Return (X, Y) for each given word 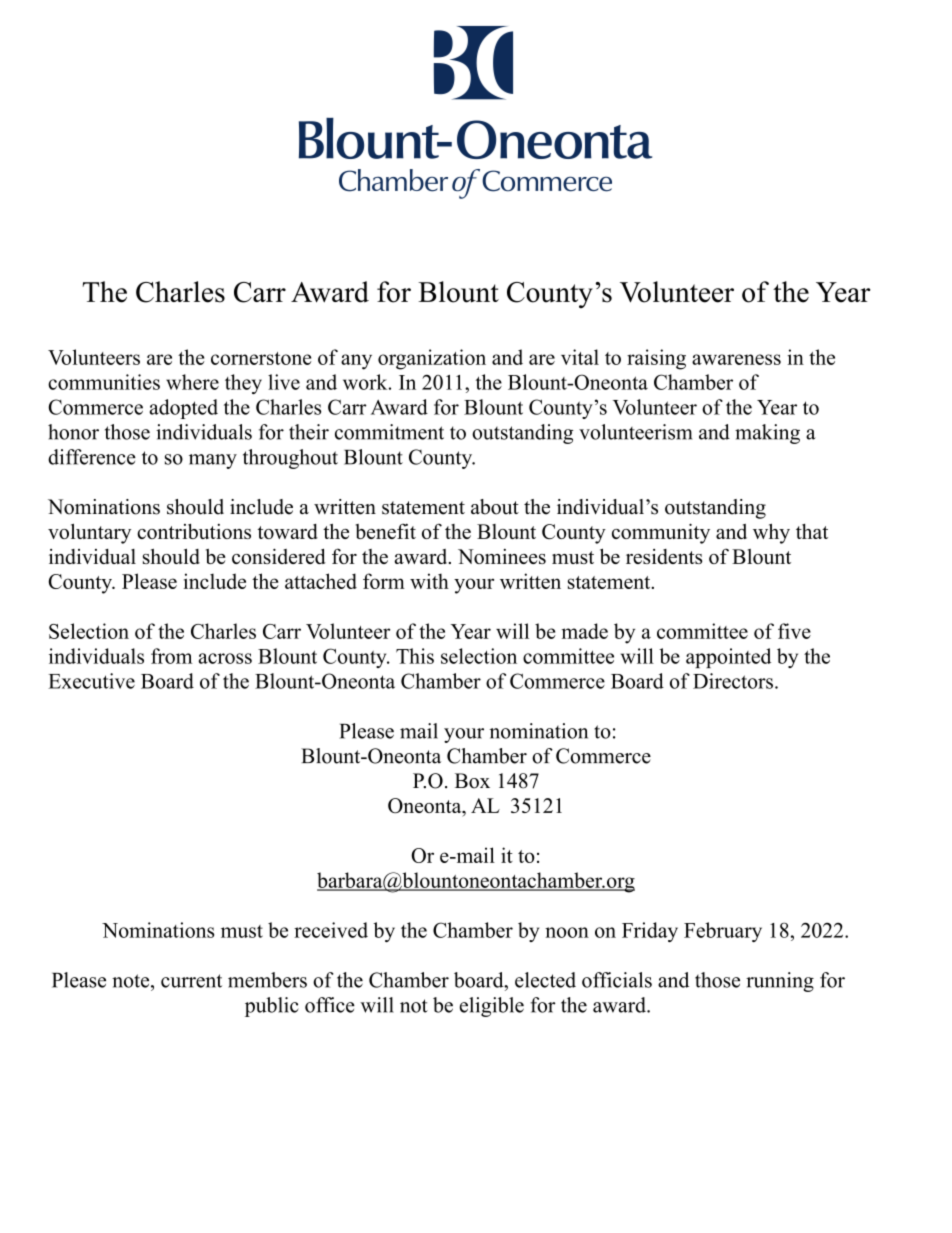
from (171, 656)
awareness (736, 359)
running (780, 982)
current (191, 981)
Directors (733, 681)
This (415, 656)
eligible (492, 1007)
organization (432, 359)
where (192, 382)
